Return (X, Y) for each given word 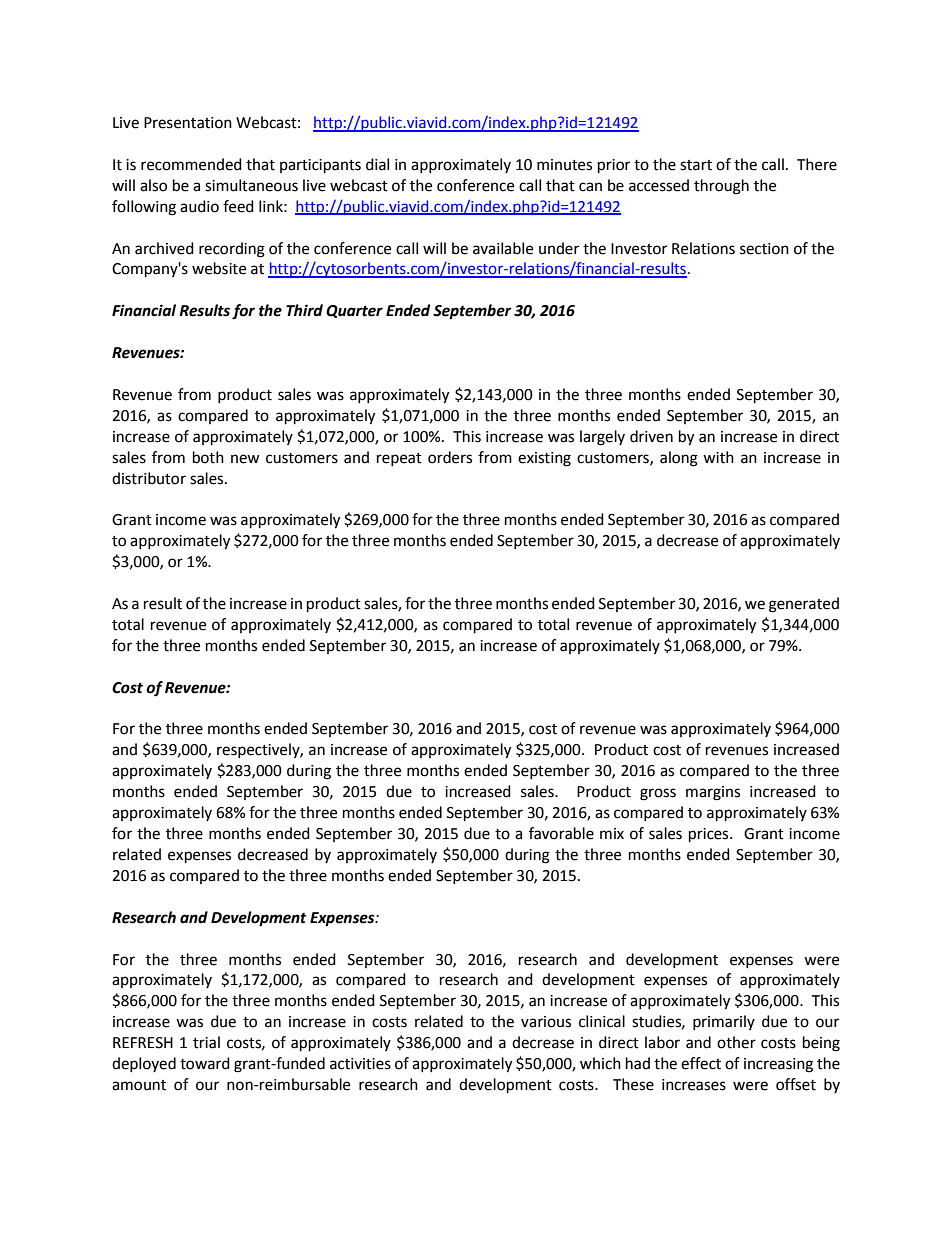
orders (450, 457)
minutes (564, 165)
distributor (149, 478)
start (696, 165)
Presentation (188, 123)
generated (804, 605)
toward (205, 1063)
